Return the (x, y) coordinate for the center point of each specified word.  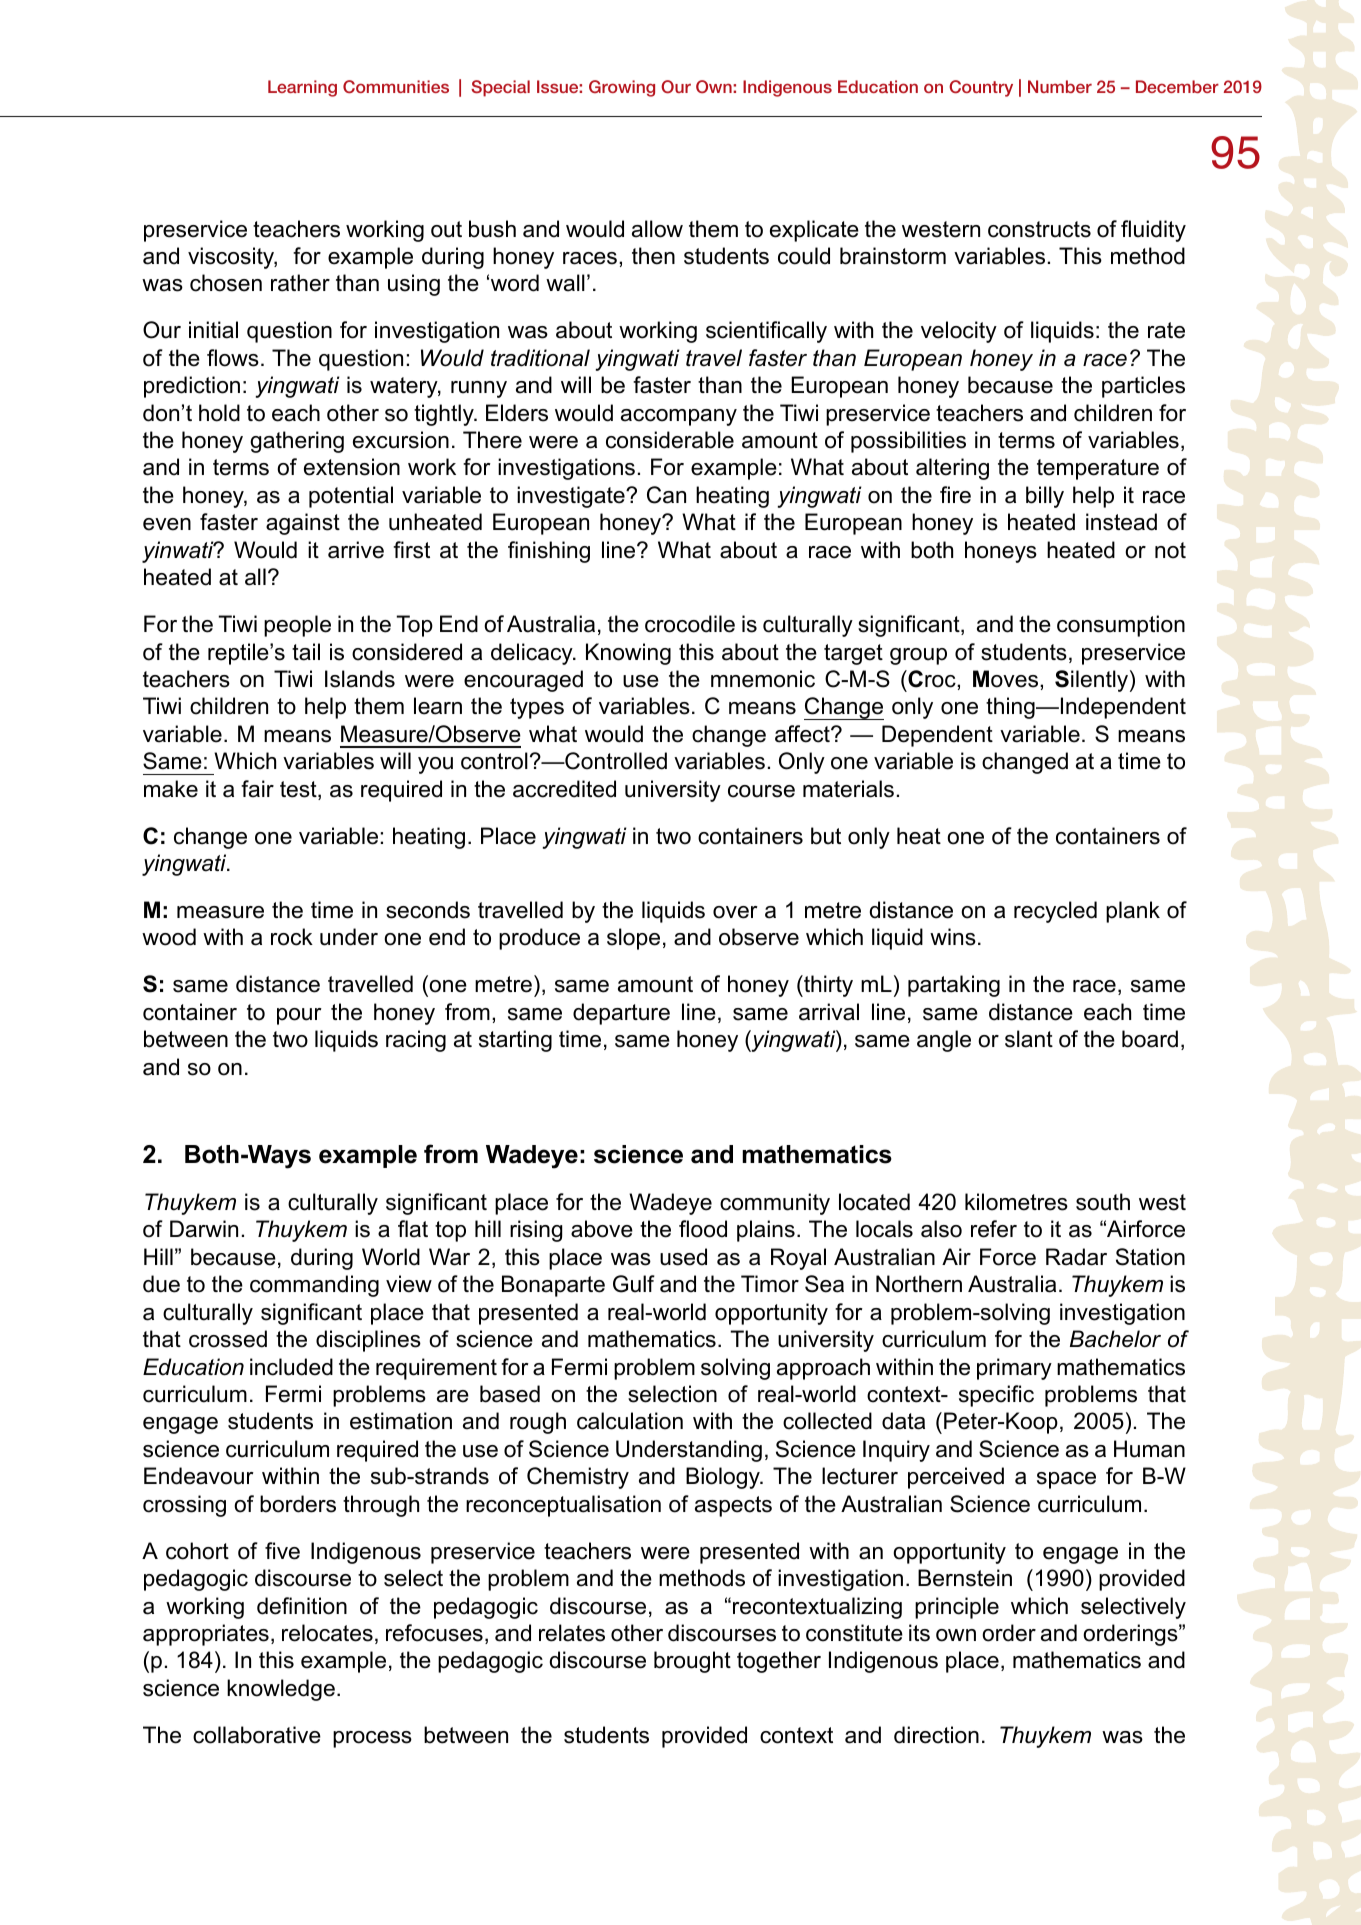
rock (292, 937)
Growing (622, 88)
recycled (1055, 912)
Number (1060, 86)
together (779, 1662)
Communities (396, 87)
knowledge (281, 1690)
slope (633, 939)
